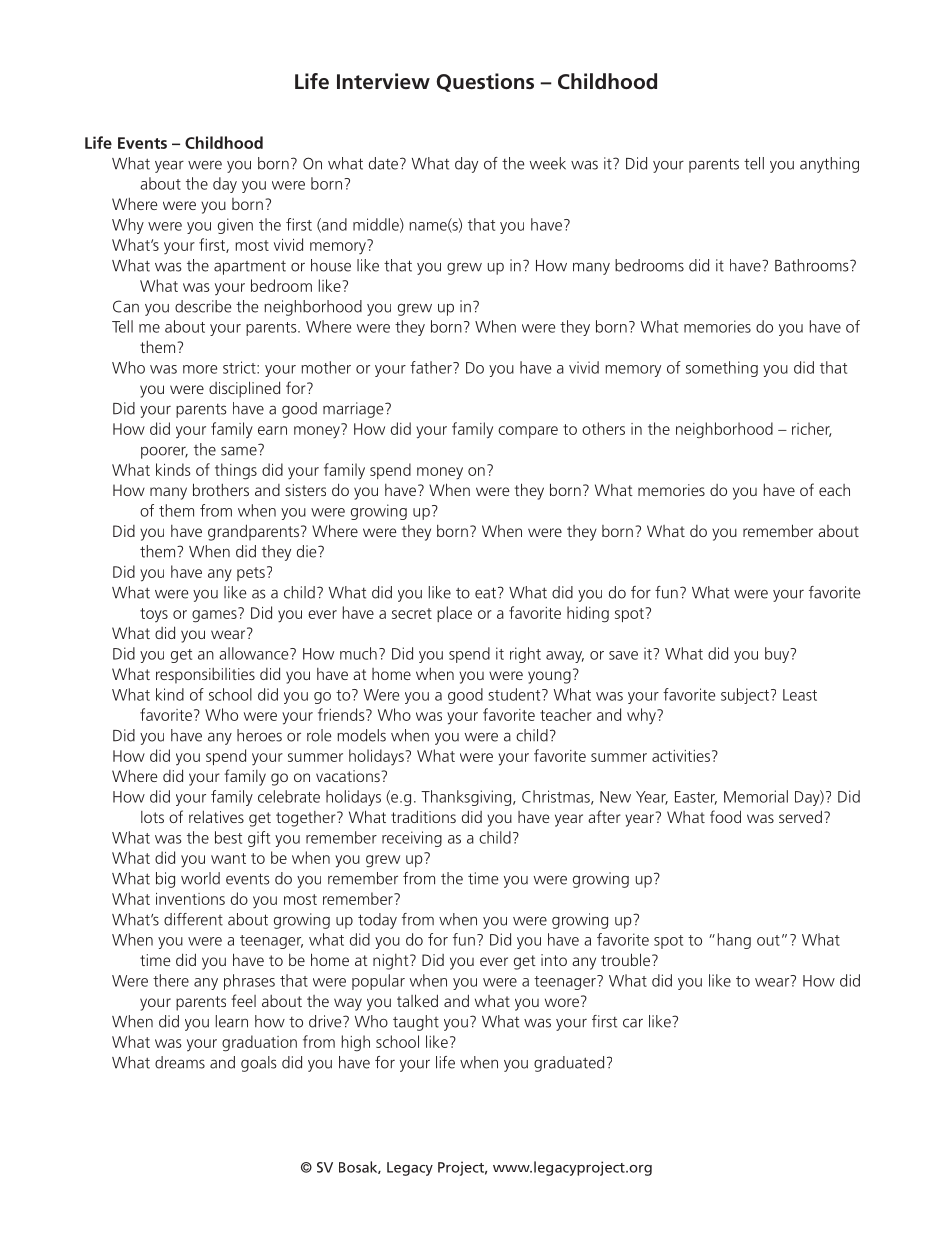 This screenshot has width=952, height=1233. Describe the element at coordinates (235, 226) in the screenshot. I see `given` at that location.
